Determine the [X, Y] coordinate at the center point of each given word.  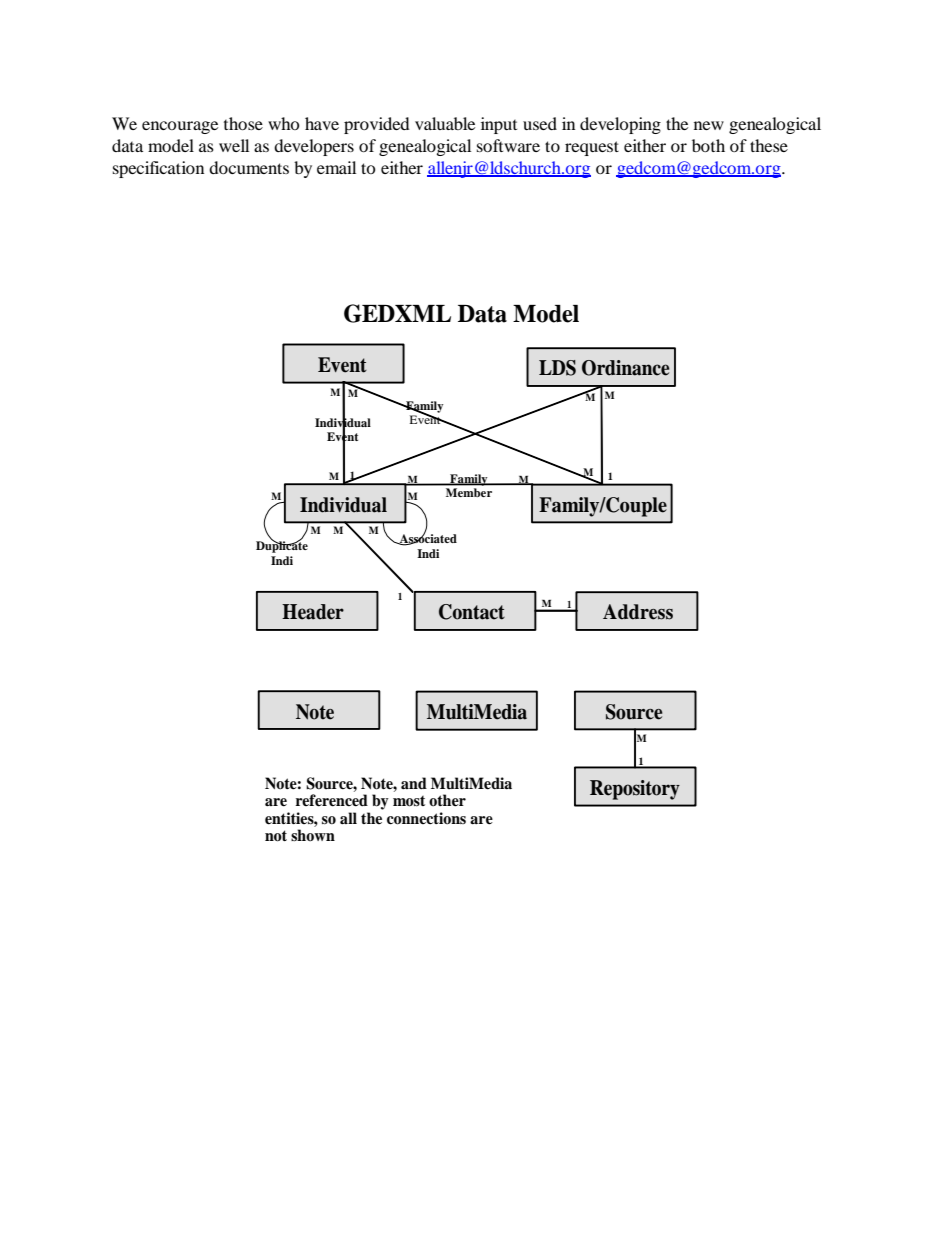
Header [313, 612]
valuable [445, 123]
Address [638, 612]
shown [313, 835]
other [447, 800]
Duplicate [282, 546]
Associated [427, 539]
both [708, 145]
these [769, 145]
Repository [635, 790]
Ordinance [626, 368]
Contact [472, 612]
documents [249, 167]
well [234, 145]
